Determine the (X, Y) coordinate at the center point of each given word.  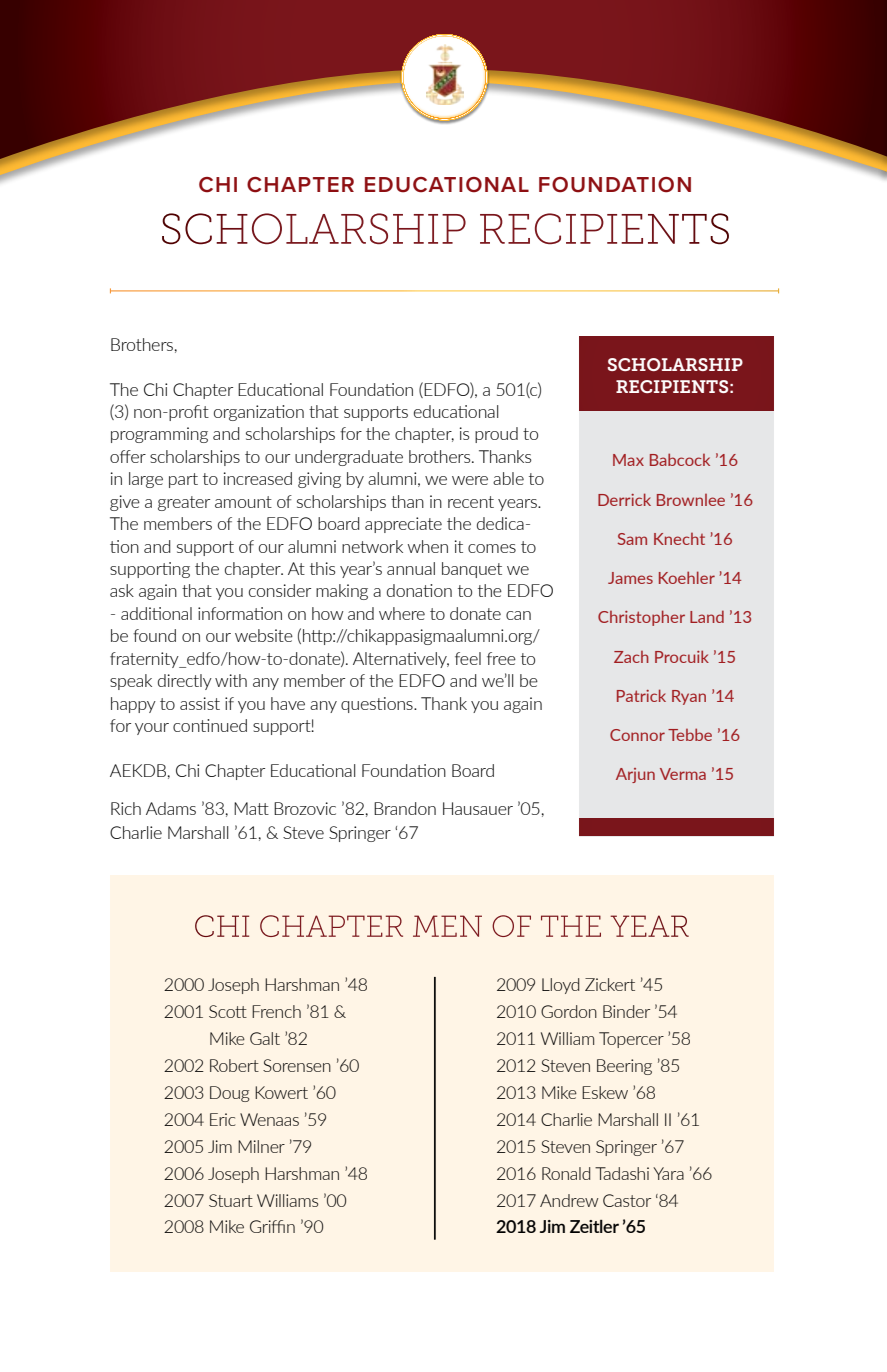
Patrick (641, 695)
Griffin (272, 1226)
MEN (447, 926)
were (470, 480)
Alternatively (401, 660)
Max (628, 460)
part (183, 480)
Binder (626, 1011)
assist (200, 703)
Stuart (231, 1200)
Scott (228, 1011)
